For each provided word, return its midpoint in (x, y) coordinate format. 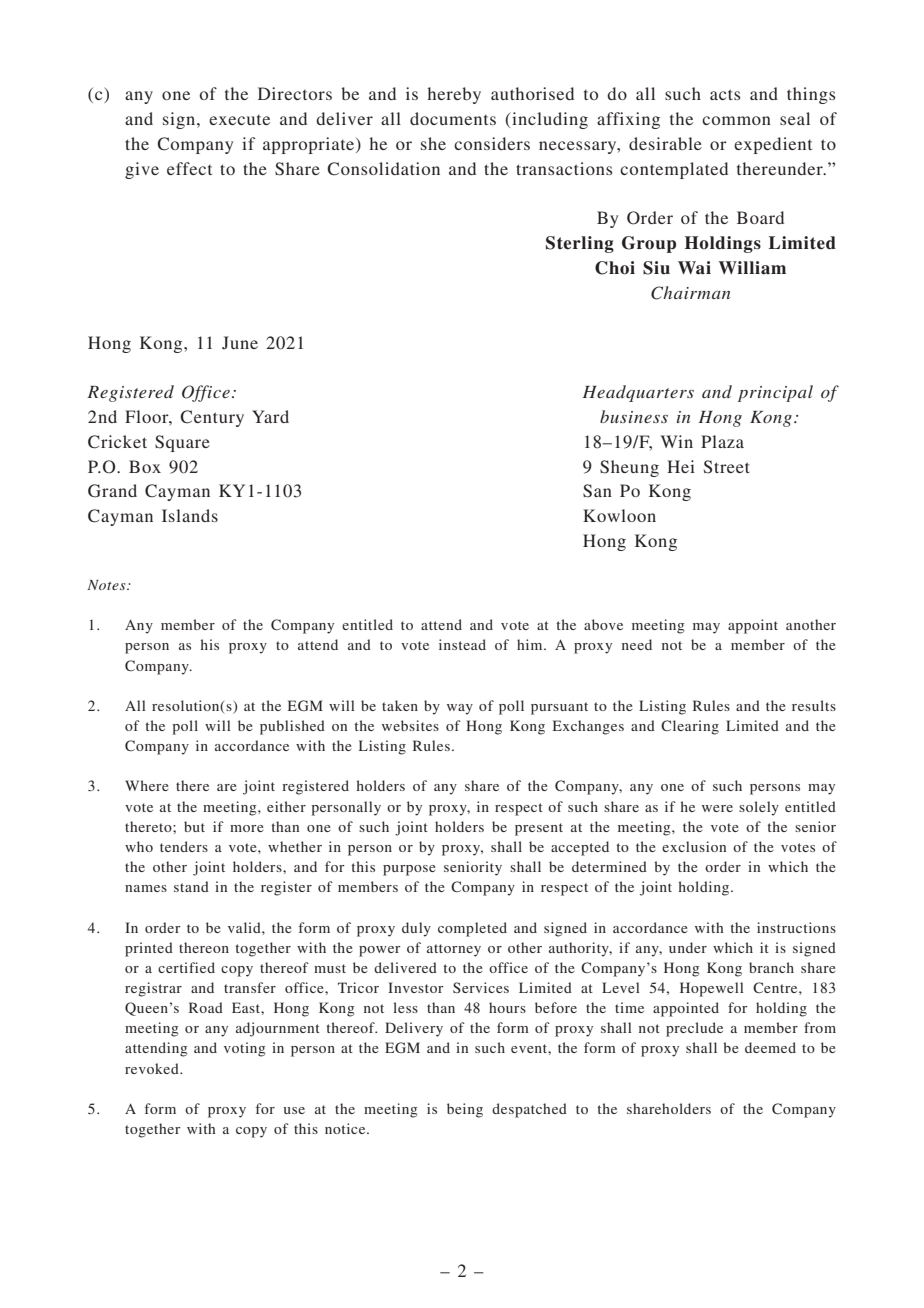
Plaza (722, 441)
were (717, 808)
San (597, 491)
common (736, 120)
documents (453, 118)
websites (410, 725)
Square (182, 443)
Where (147, 785)
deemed (770, 1047)
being (465, 1110)
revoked (153, 1068)
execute (239, 120)
